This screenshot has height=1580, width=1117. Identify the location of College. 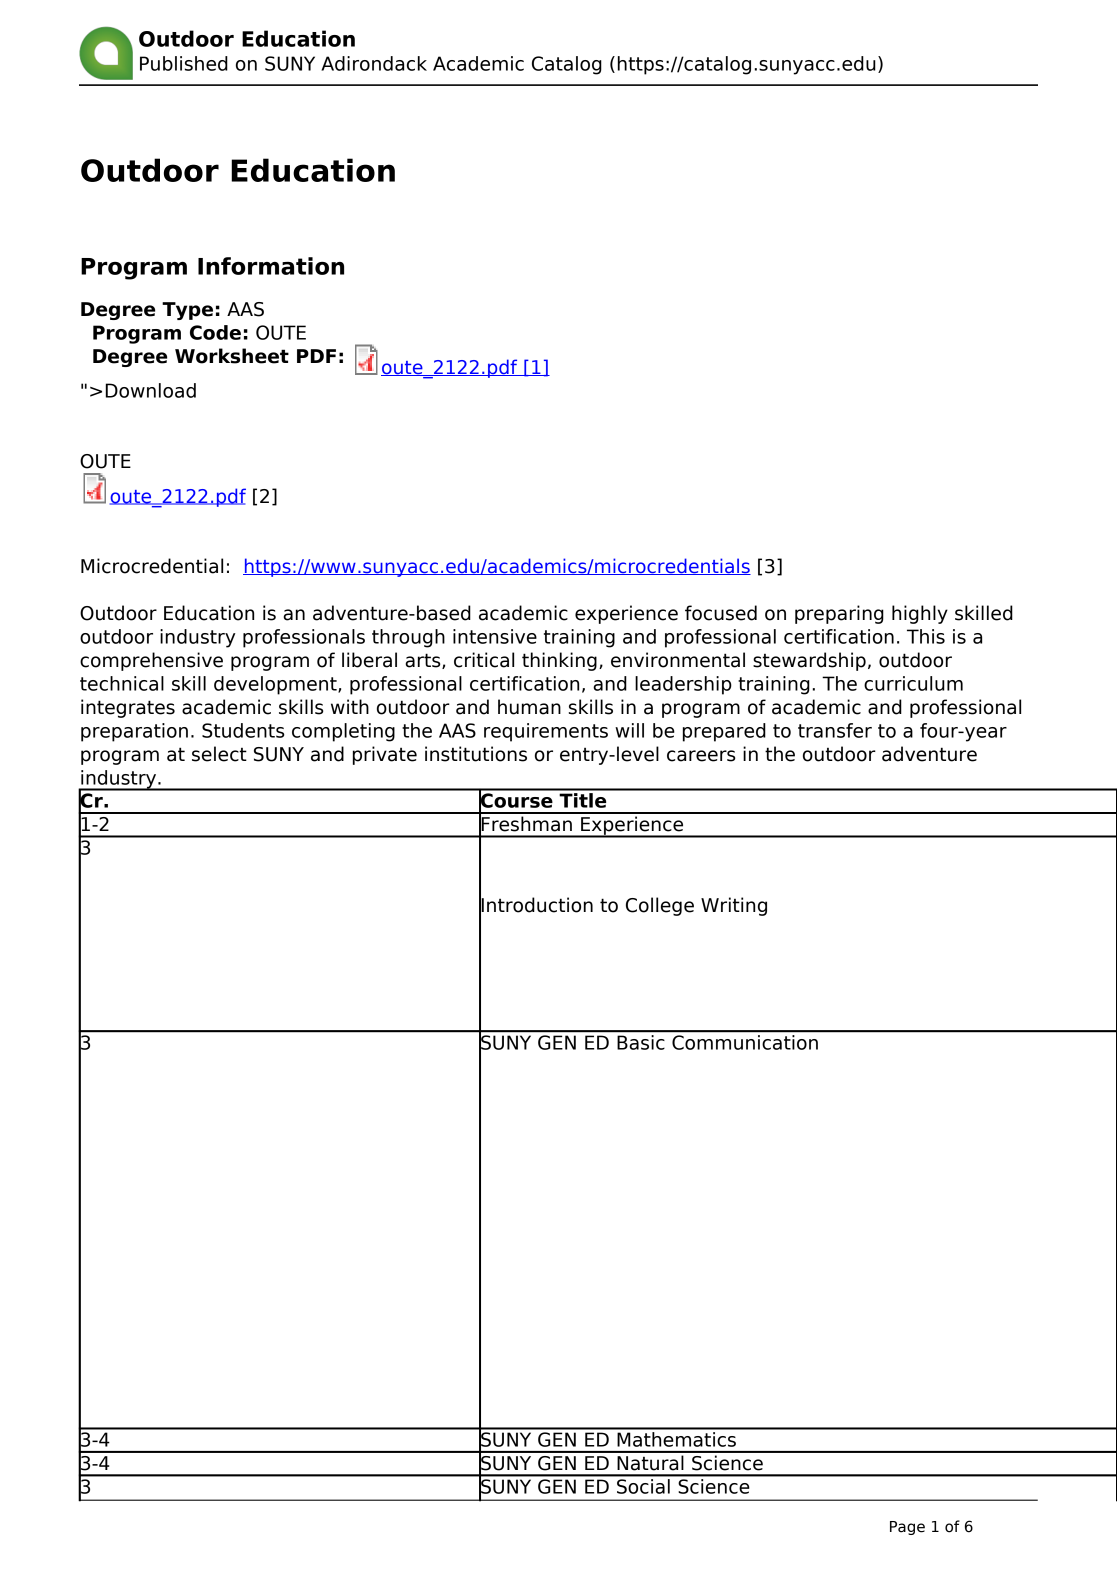
(660, 906).
